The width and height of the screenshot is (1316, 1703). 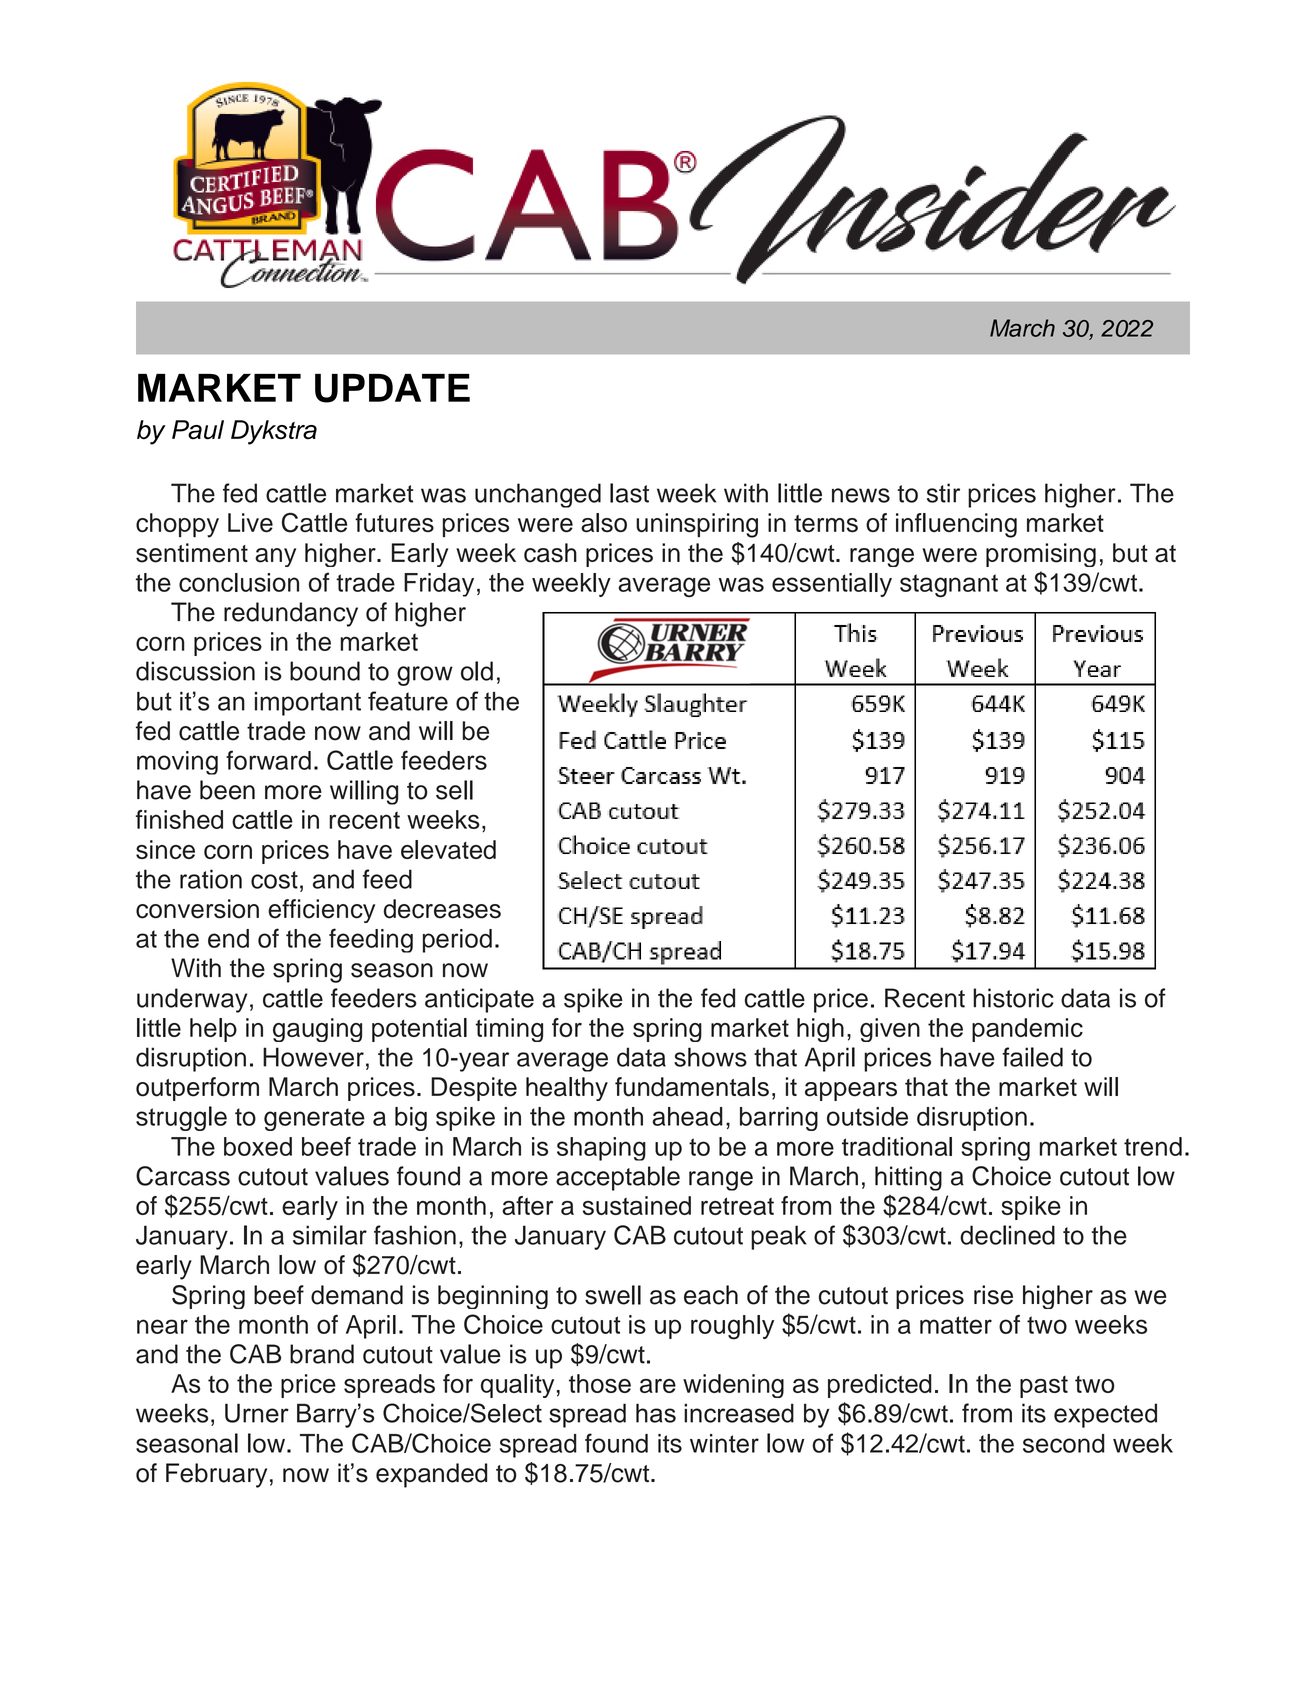 I want to click on Dykstra, so click(x=274, y=432).
